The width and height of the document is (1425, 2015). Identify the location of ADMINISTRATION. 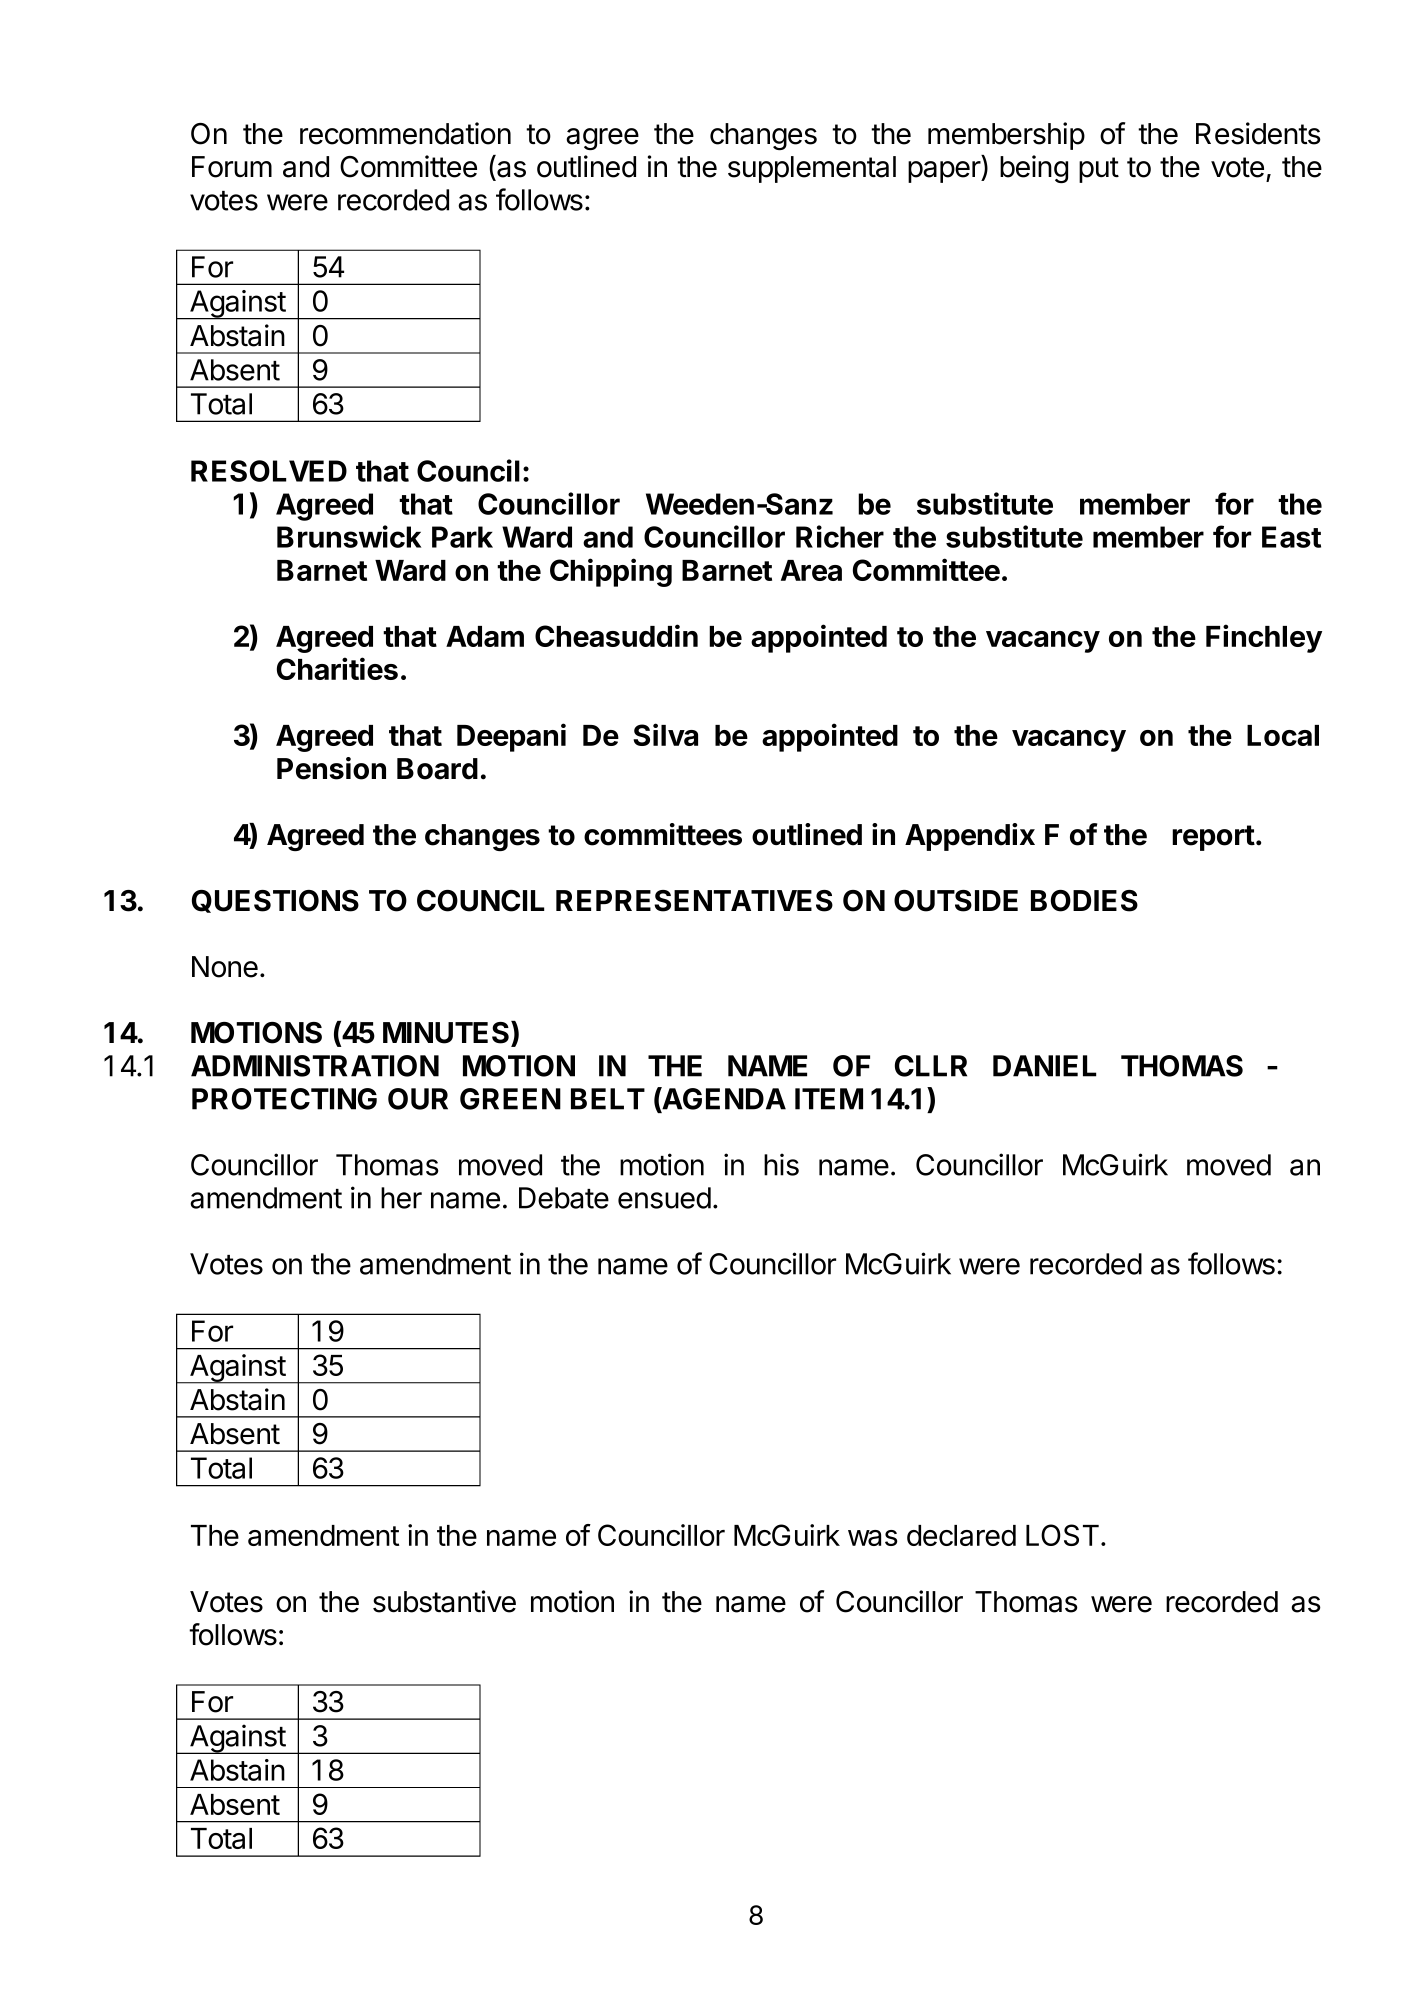
(315, 1066).
